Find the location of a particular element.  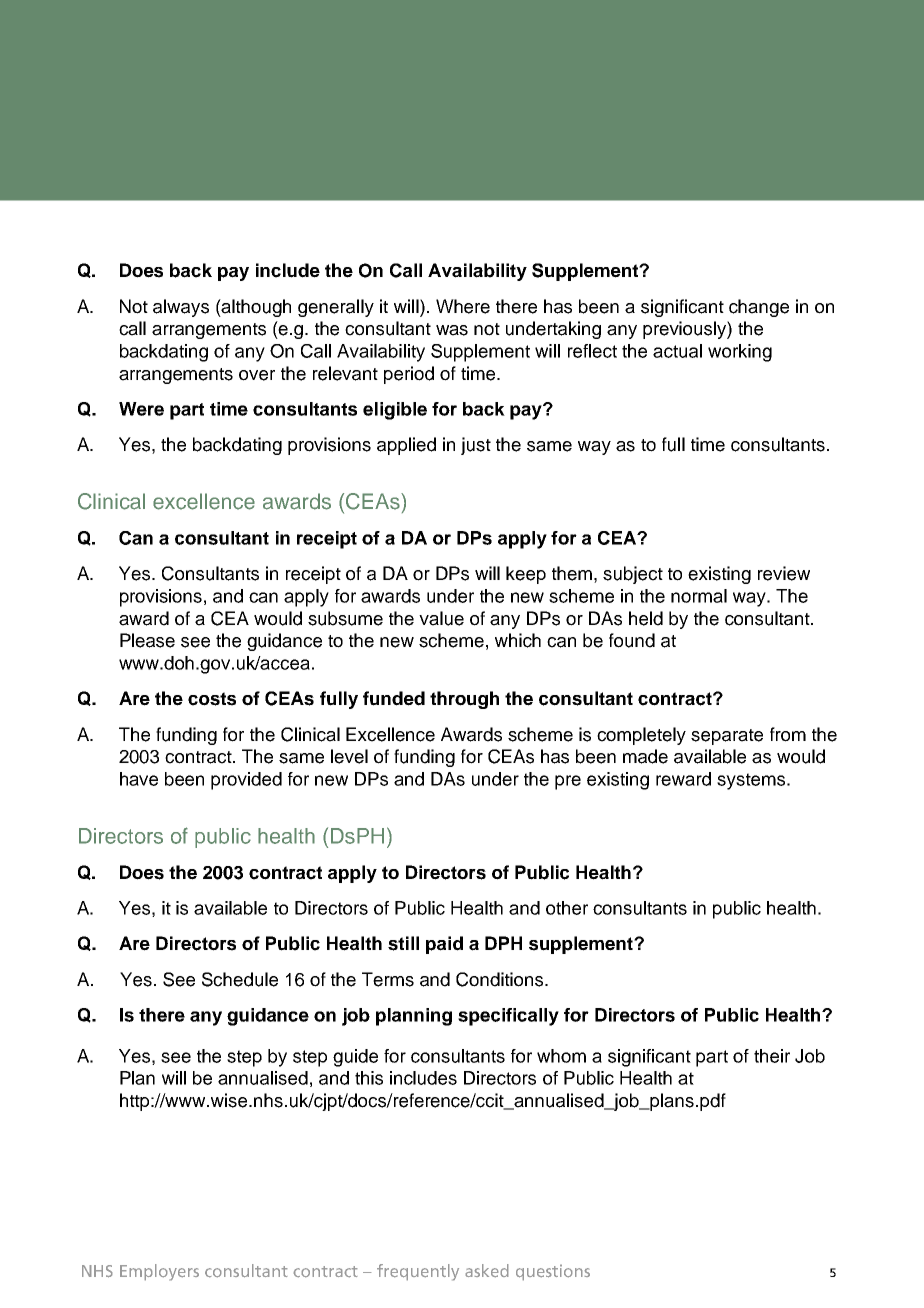

provided is located at coordinates (246, 781).
